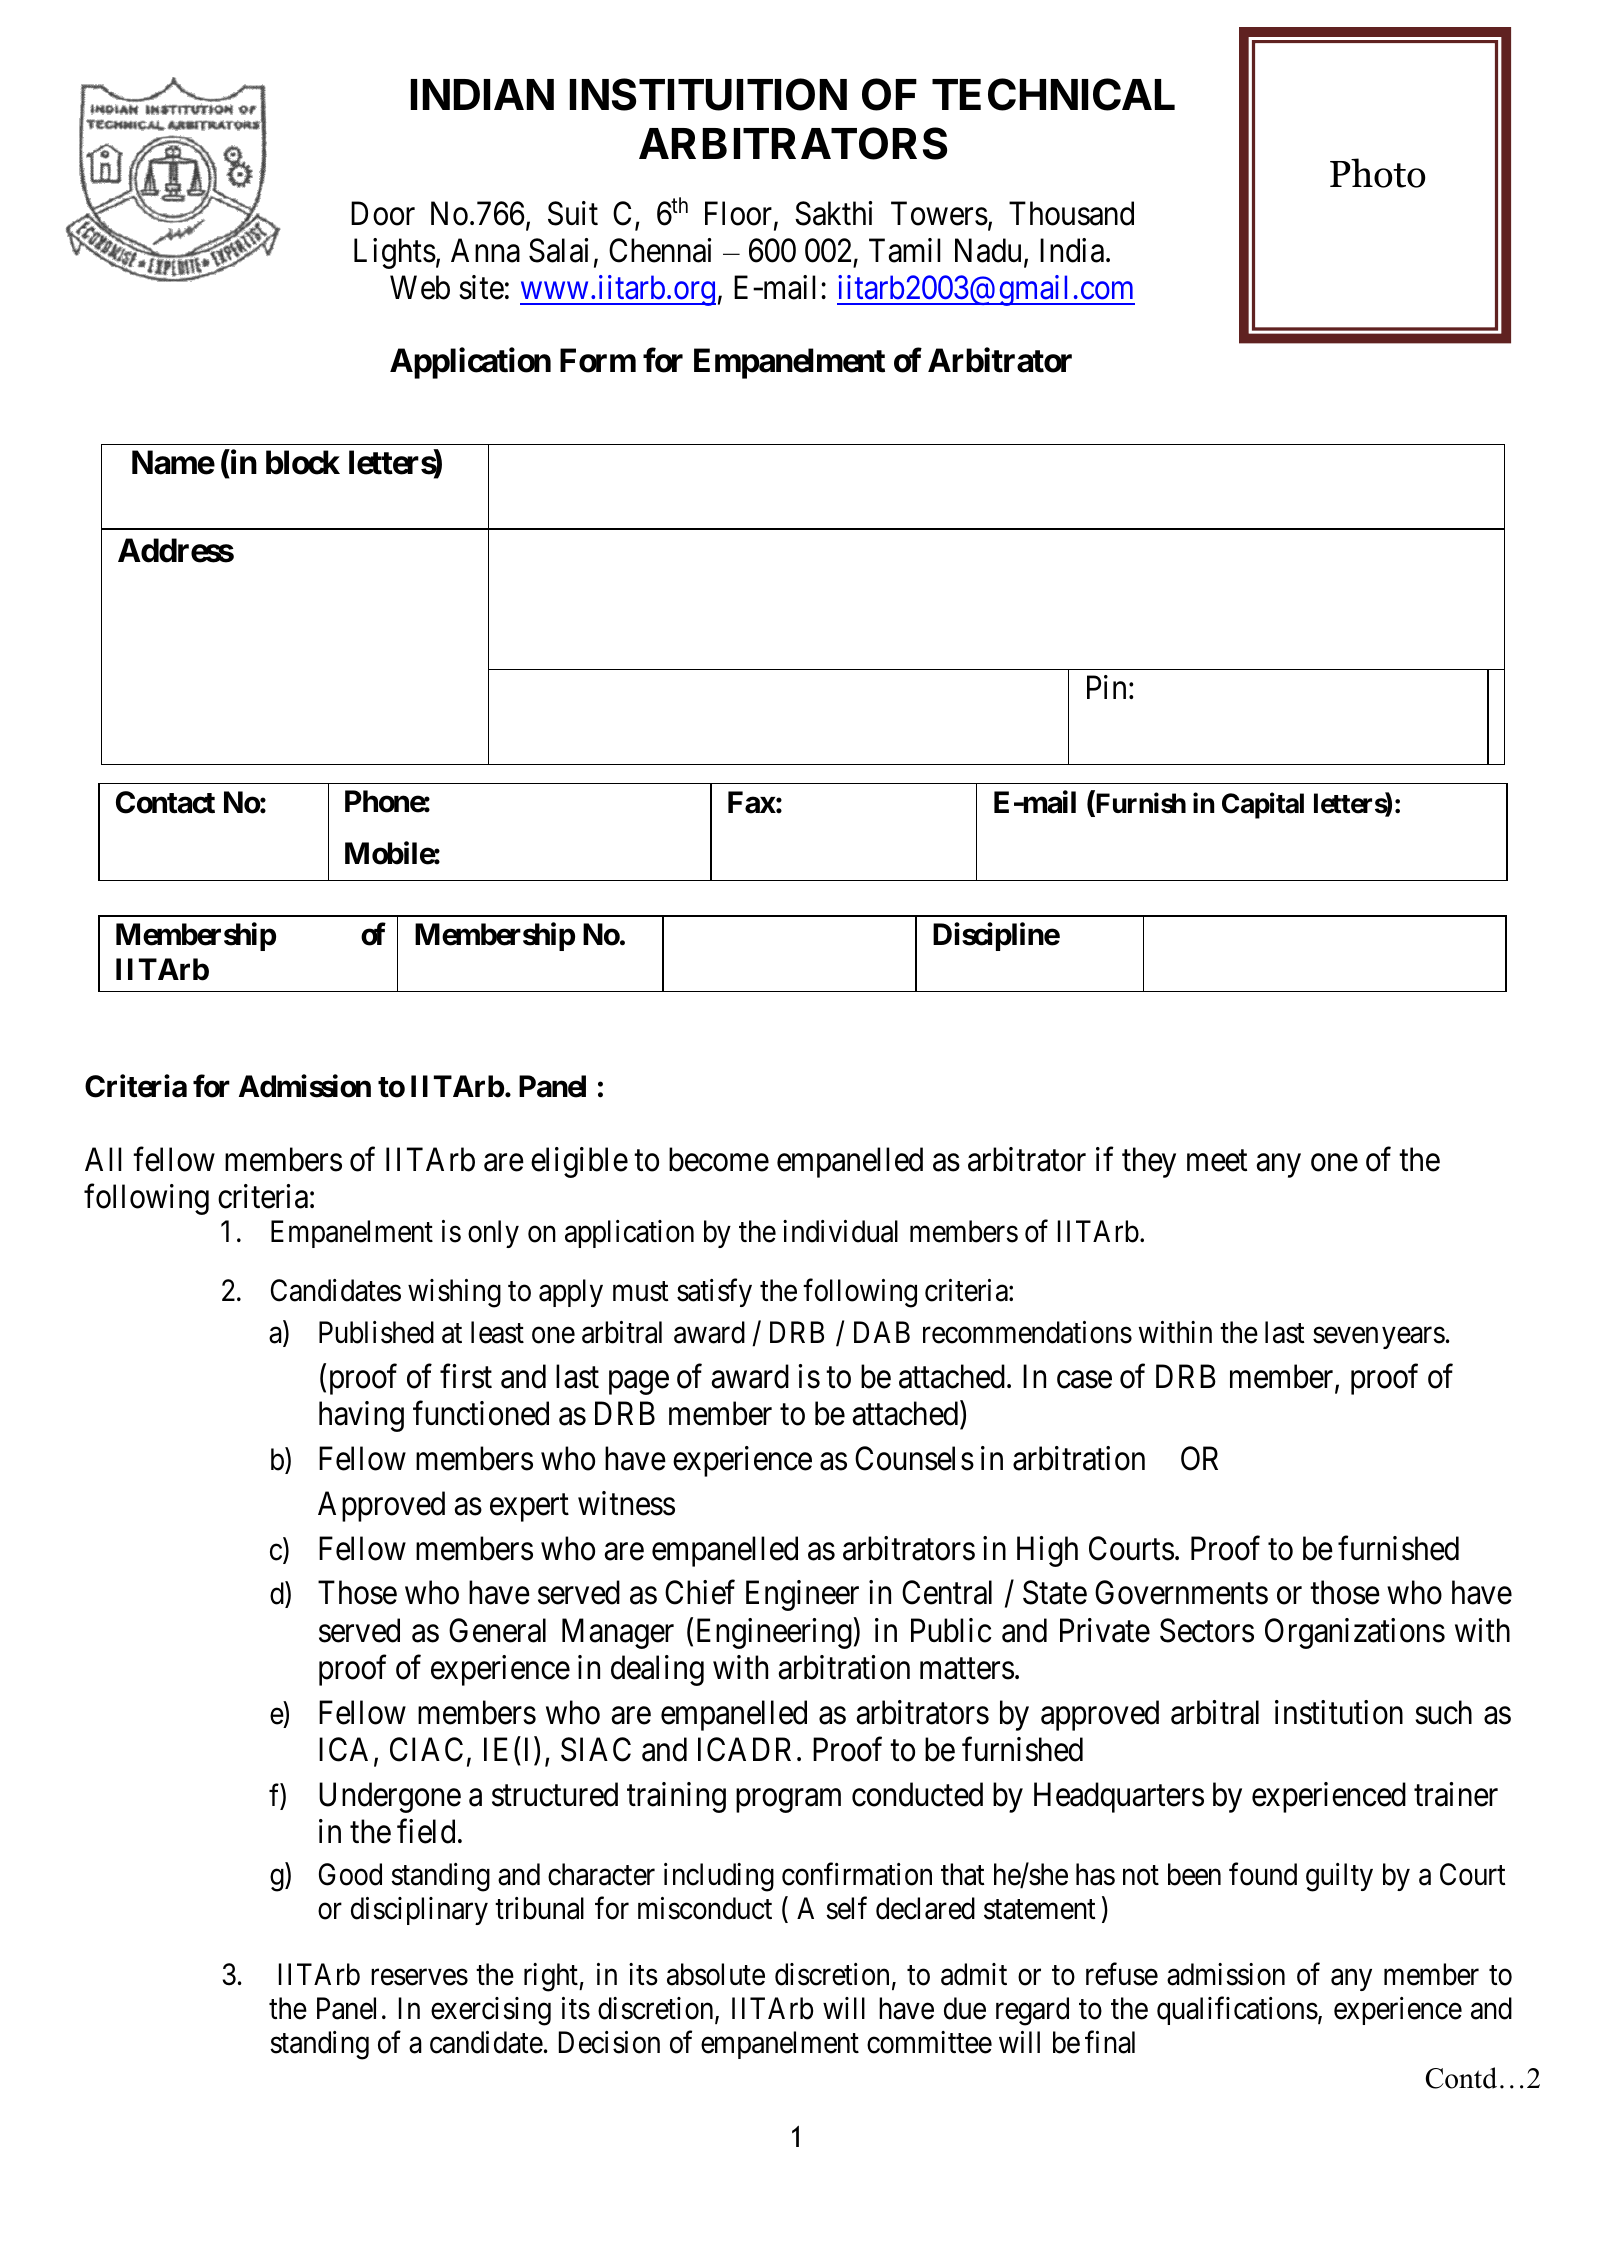  Describe the element at coordinates (165, 802) in the screenshot. I see `Contact` at that location.
